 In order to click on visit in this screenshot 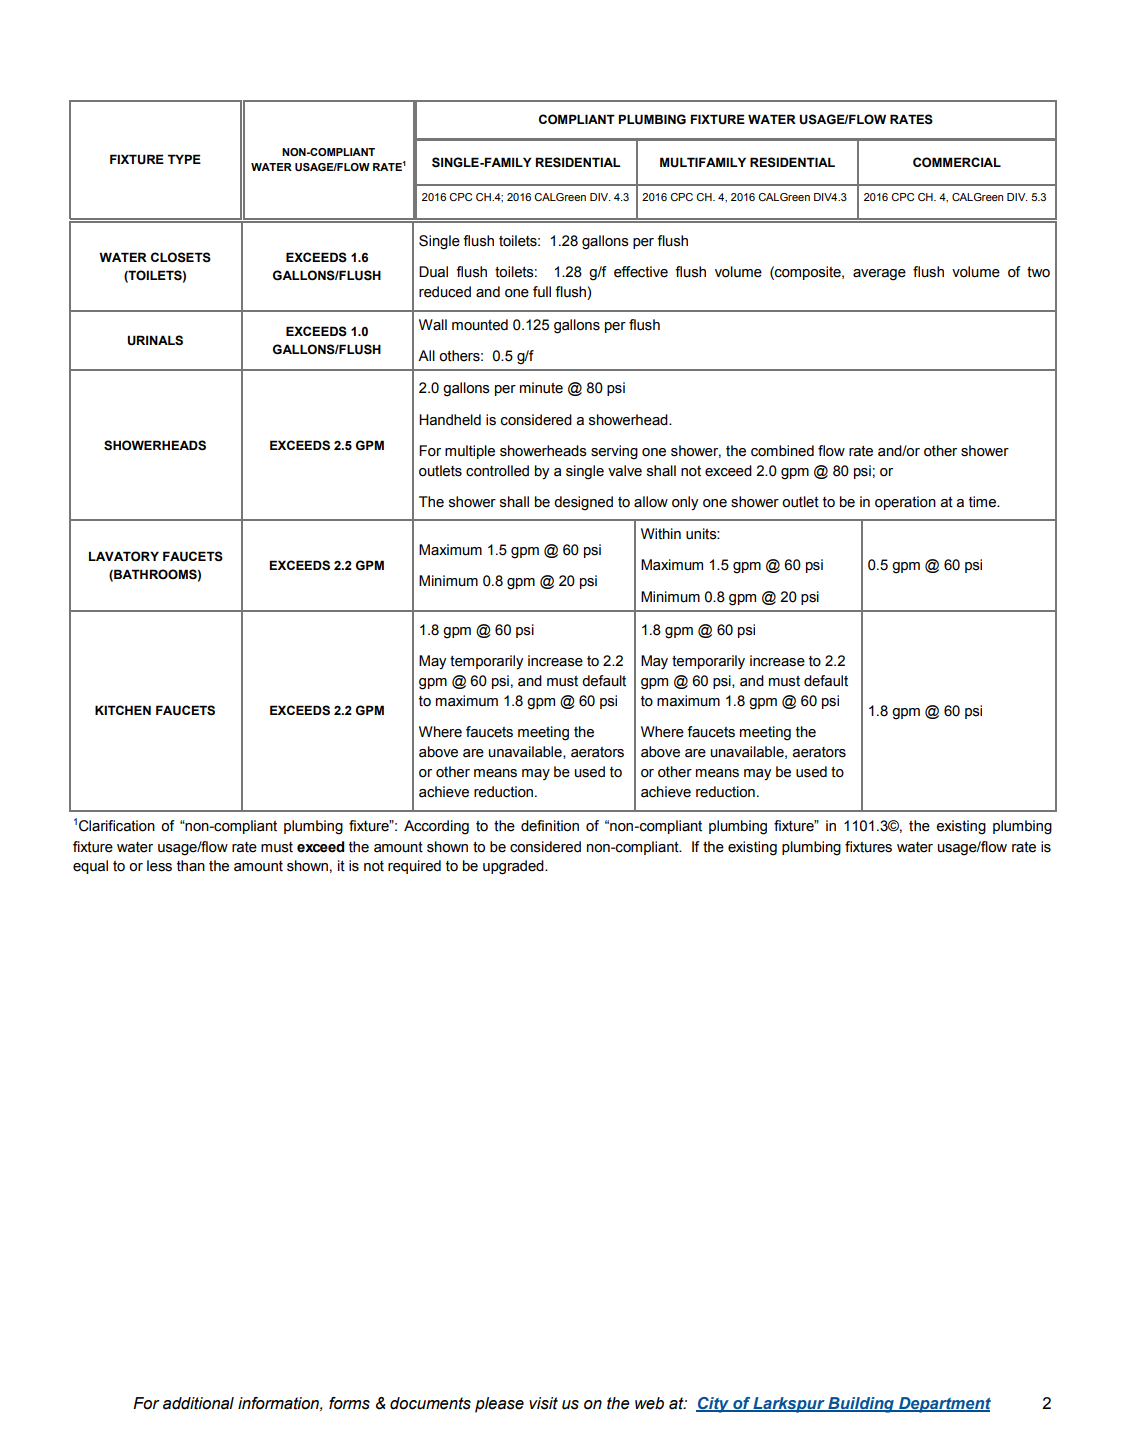, I will do `click(543, 1403)`.
